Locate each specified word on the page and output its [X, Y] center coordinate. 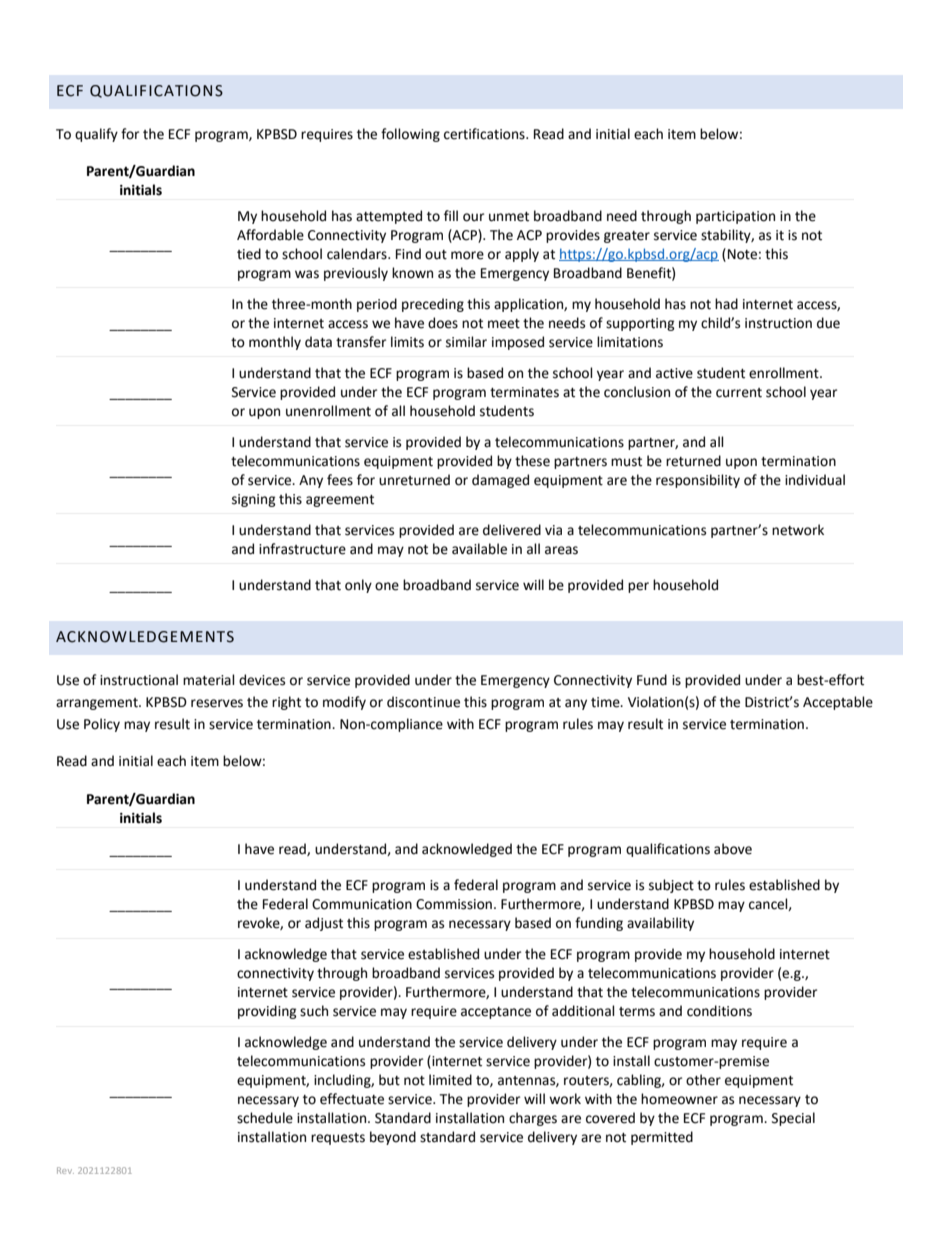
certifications [485, 134]
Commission [454, 904]
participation [735, 217]
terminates [524, 392]
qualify [96, 135]
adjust [324, 924]
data [318, 342]
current [739, 393]
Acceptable [838, 703]
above [733, 849]
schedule [265, 1118]
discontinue [423, 702]
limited [450, 1080]
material [209, 680]
